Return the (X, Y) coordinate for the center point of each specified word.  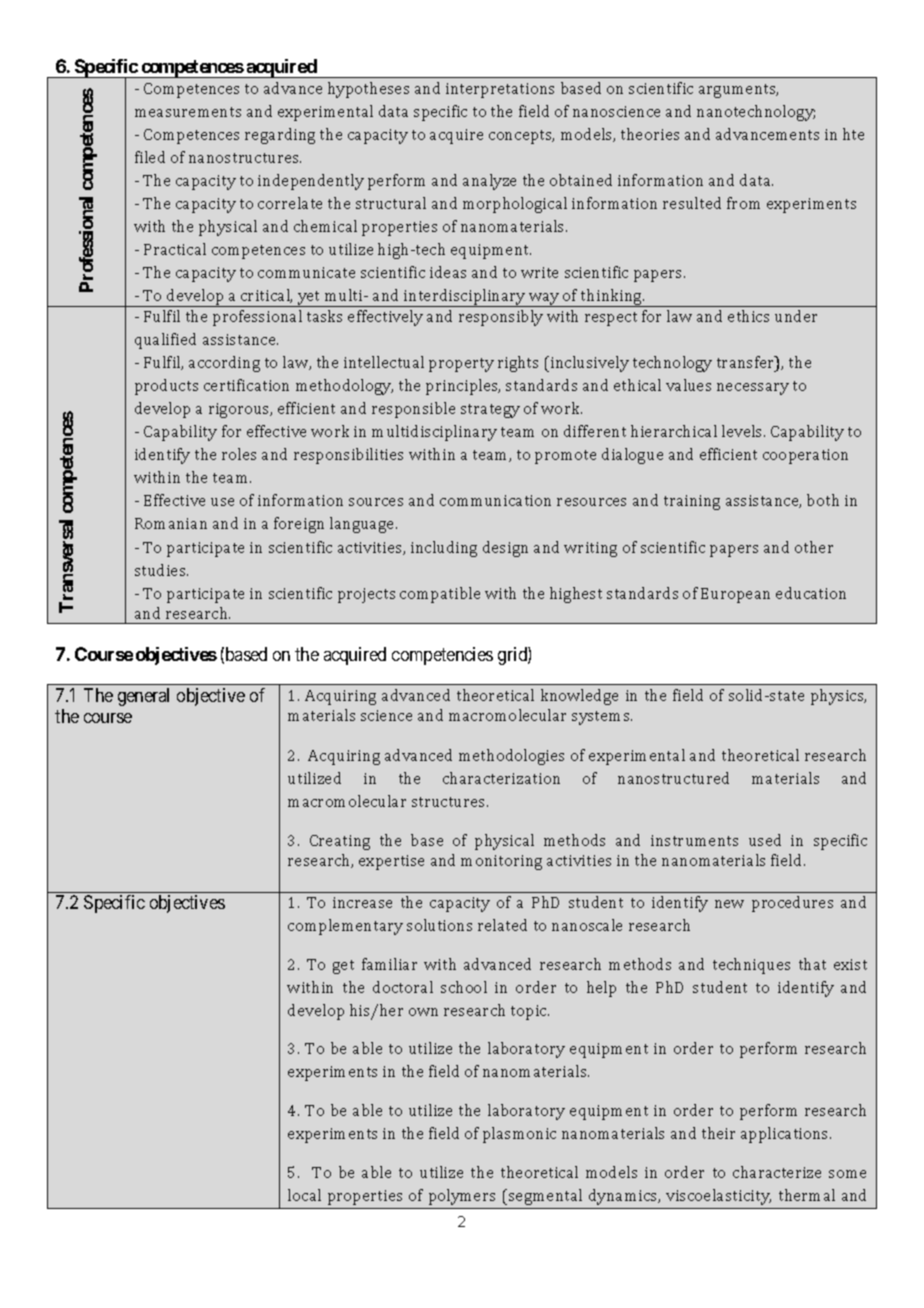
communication (495, 500)
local (304, 1195)
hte (853, 134)
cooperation (805, 456)
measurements (188, 112)
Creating (340, 842)
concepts (521, 137)
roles (239, 454)
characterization (501, 778)
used (765, 840)
